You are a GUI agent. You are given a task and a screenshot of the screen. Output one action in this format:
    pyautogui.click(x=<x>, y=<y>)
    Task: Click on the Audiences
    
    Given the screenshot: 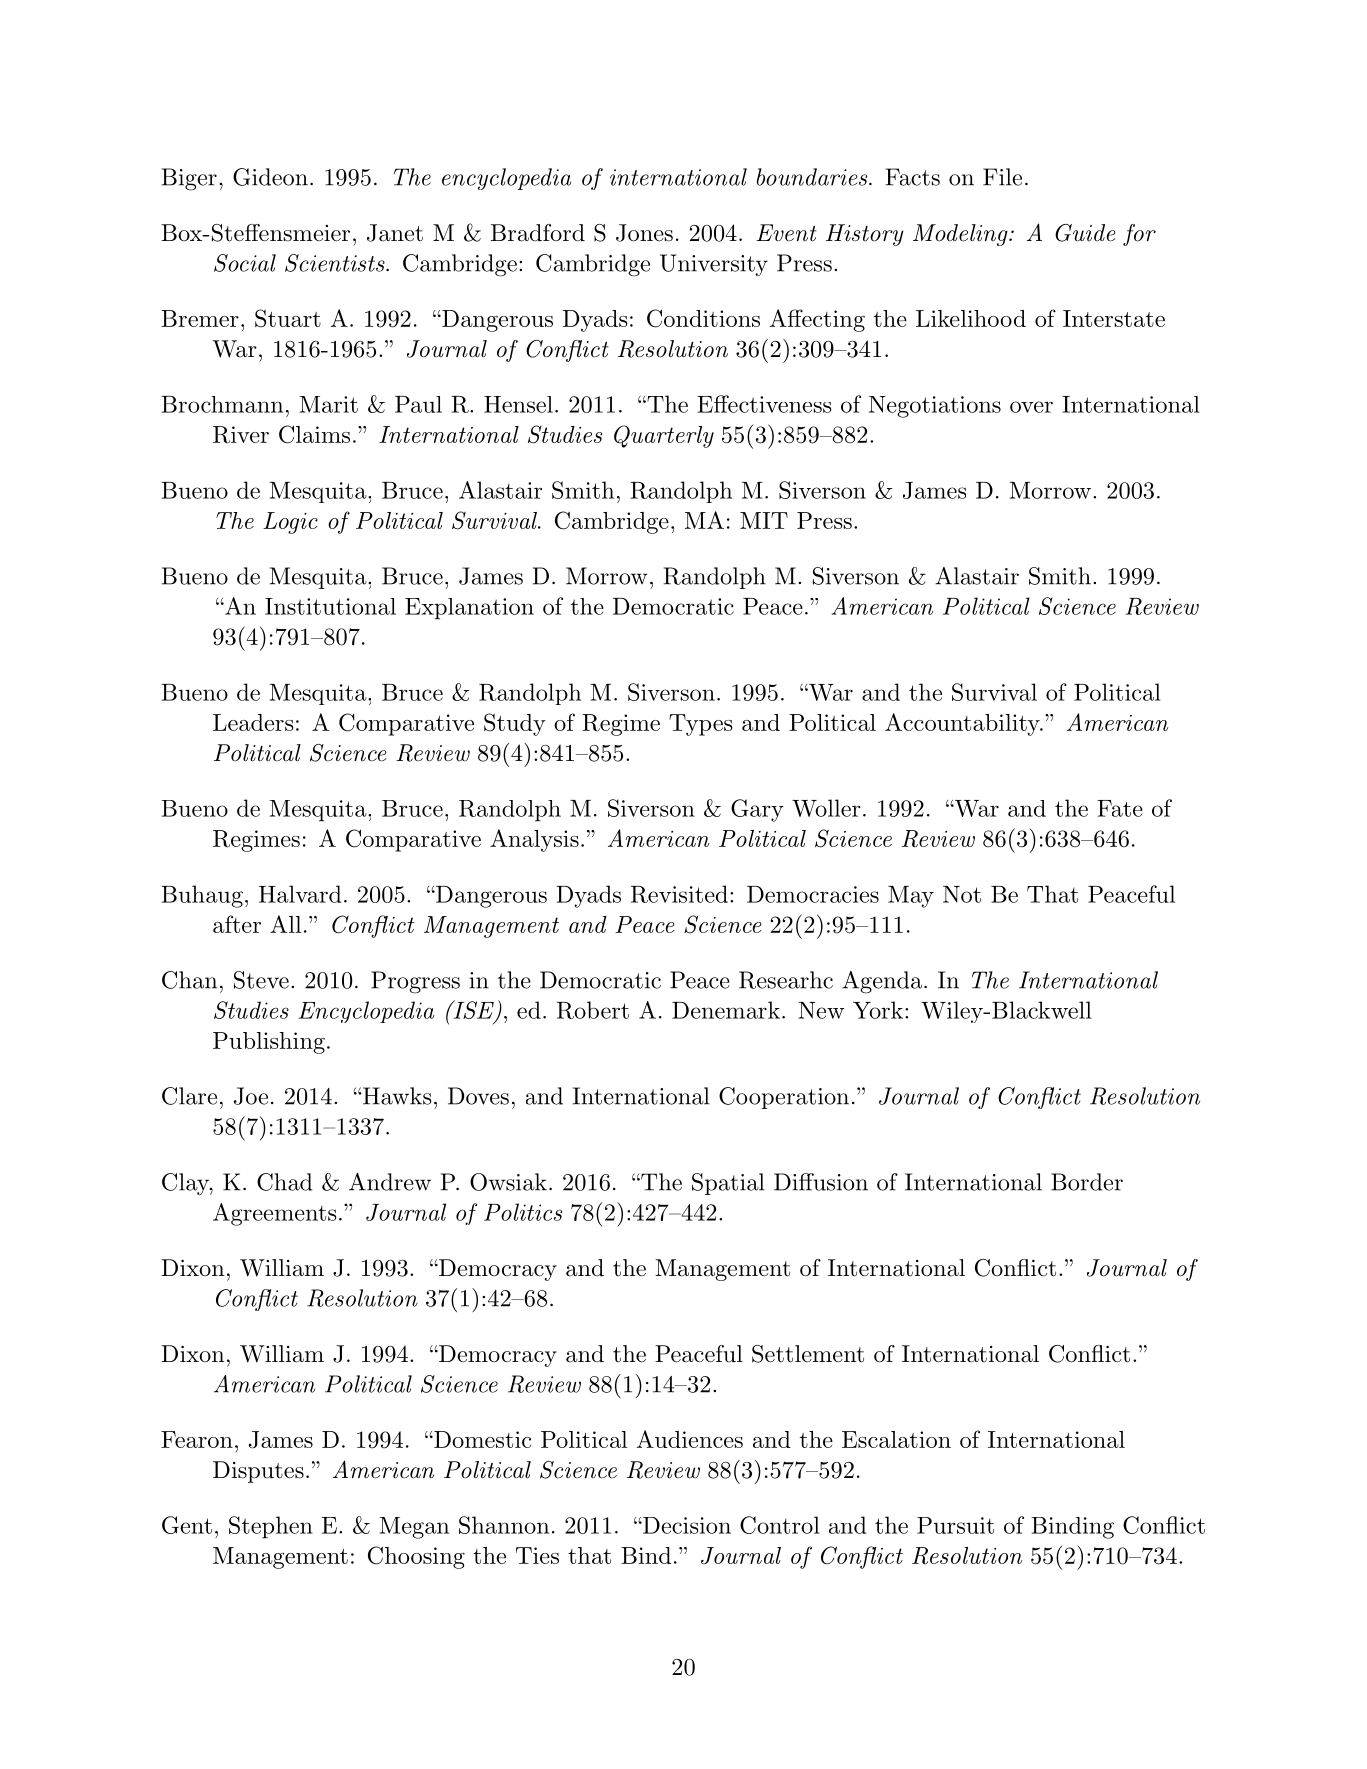 What is the action you would take?
    pyautogui.click(x=690, y=1439)
